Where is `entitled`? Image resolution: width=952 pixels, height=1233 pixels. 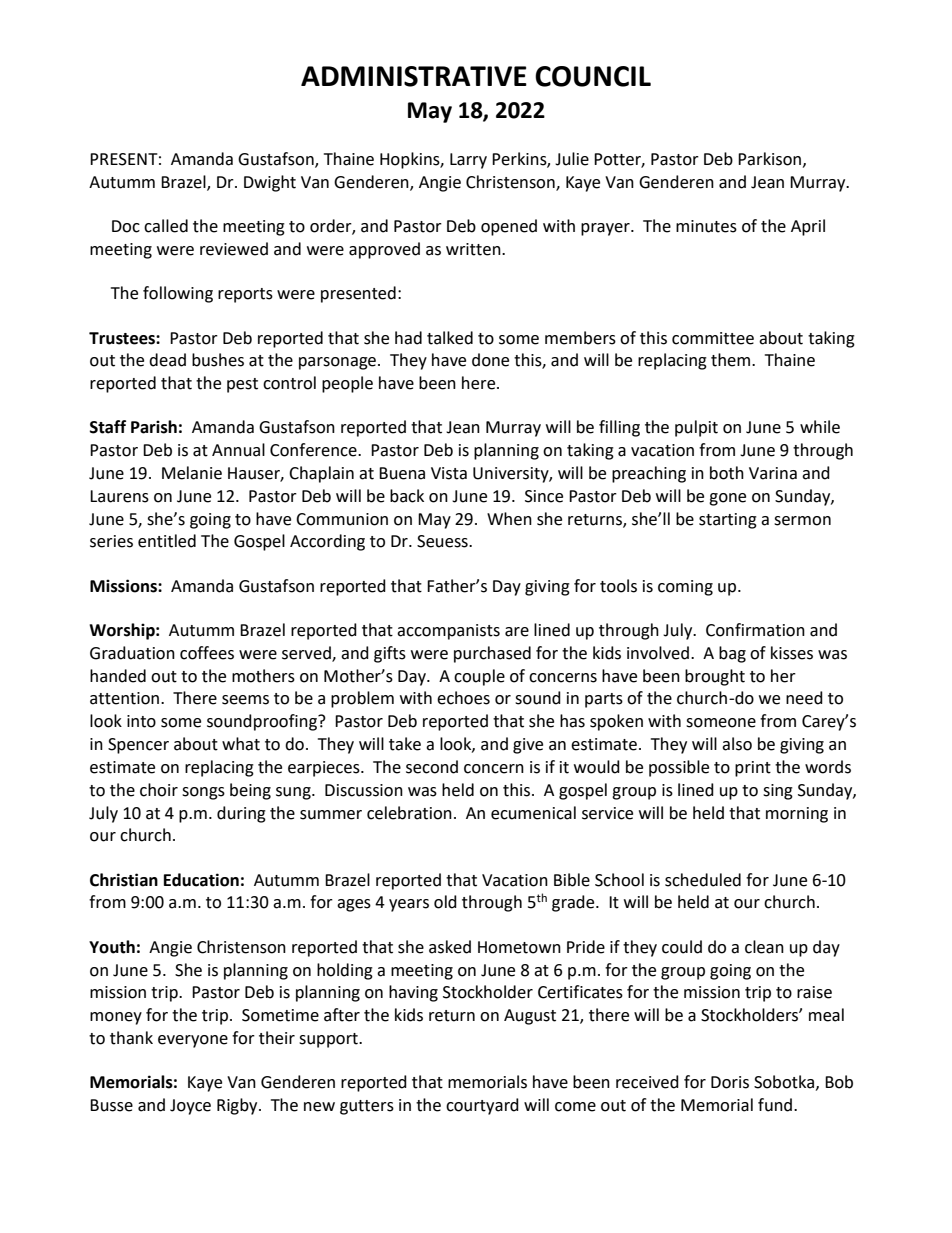
entitled is located at coordinates (167, 541).
